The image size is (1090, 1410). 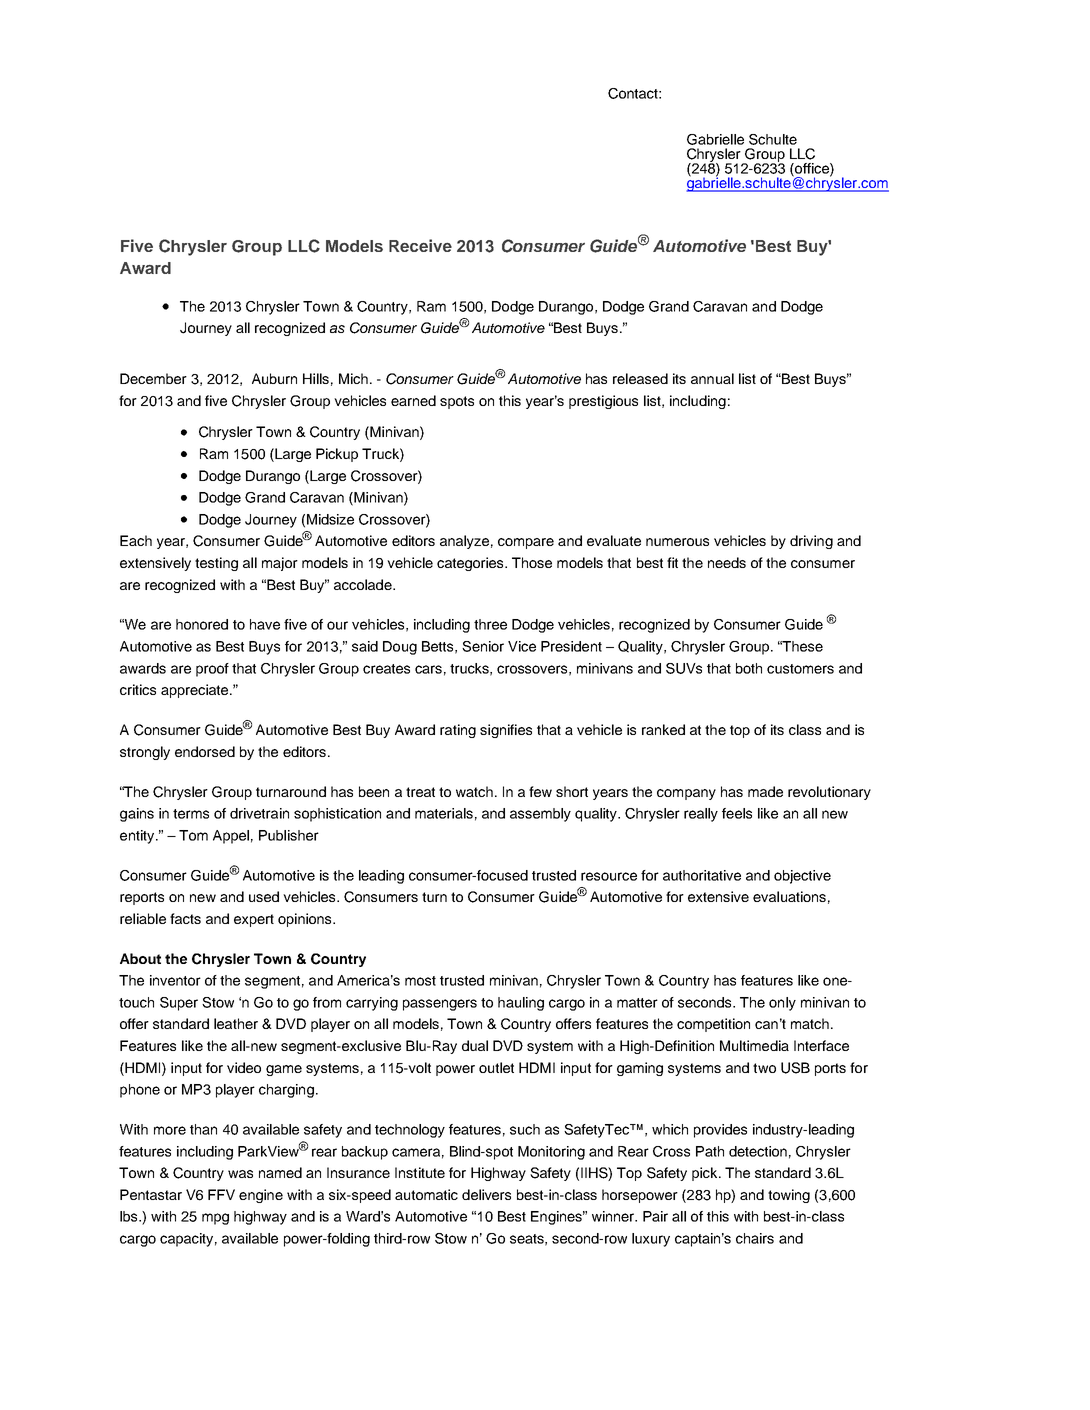 What do you see at coordinates (727, 562) in the screenshot?
I see `needs` at bounding box center [727, 562].
